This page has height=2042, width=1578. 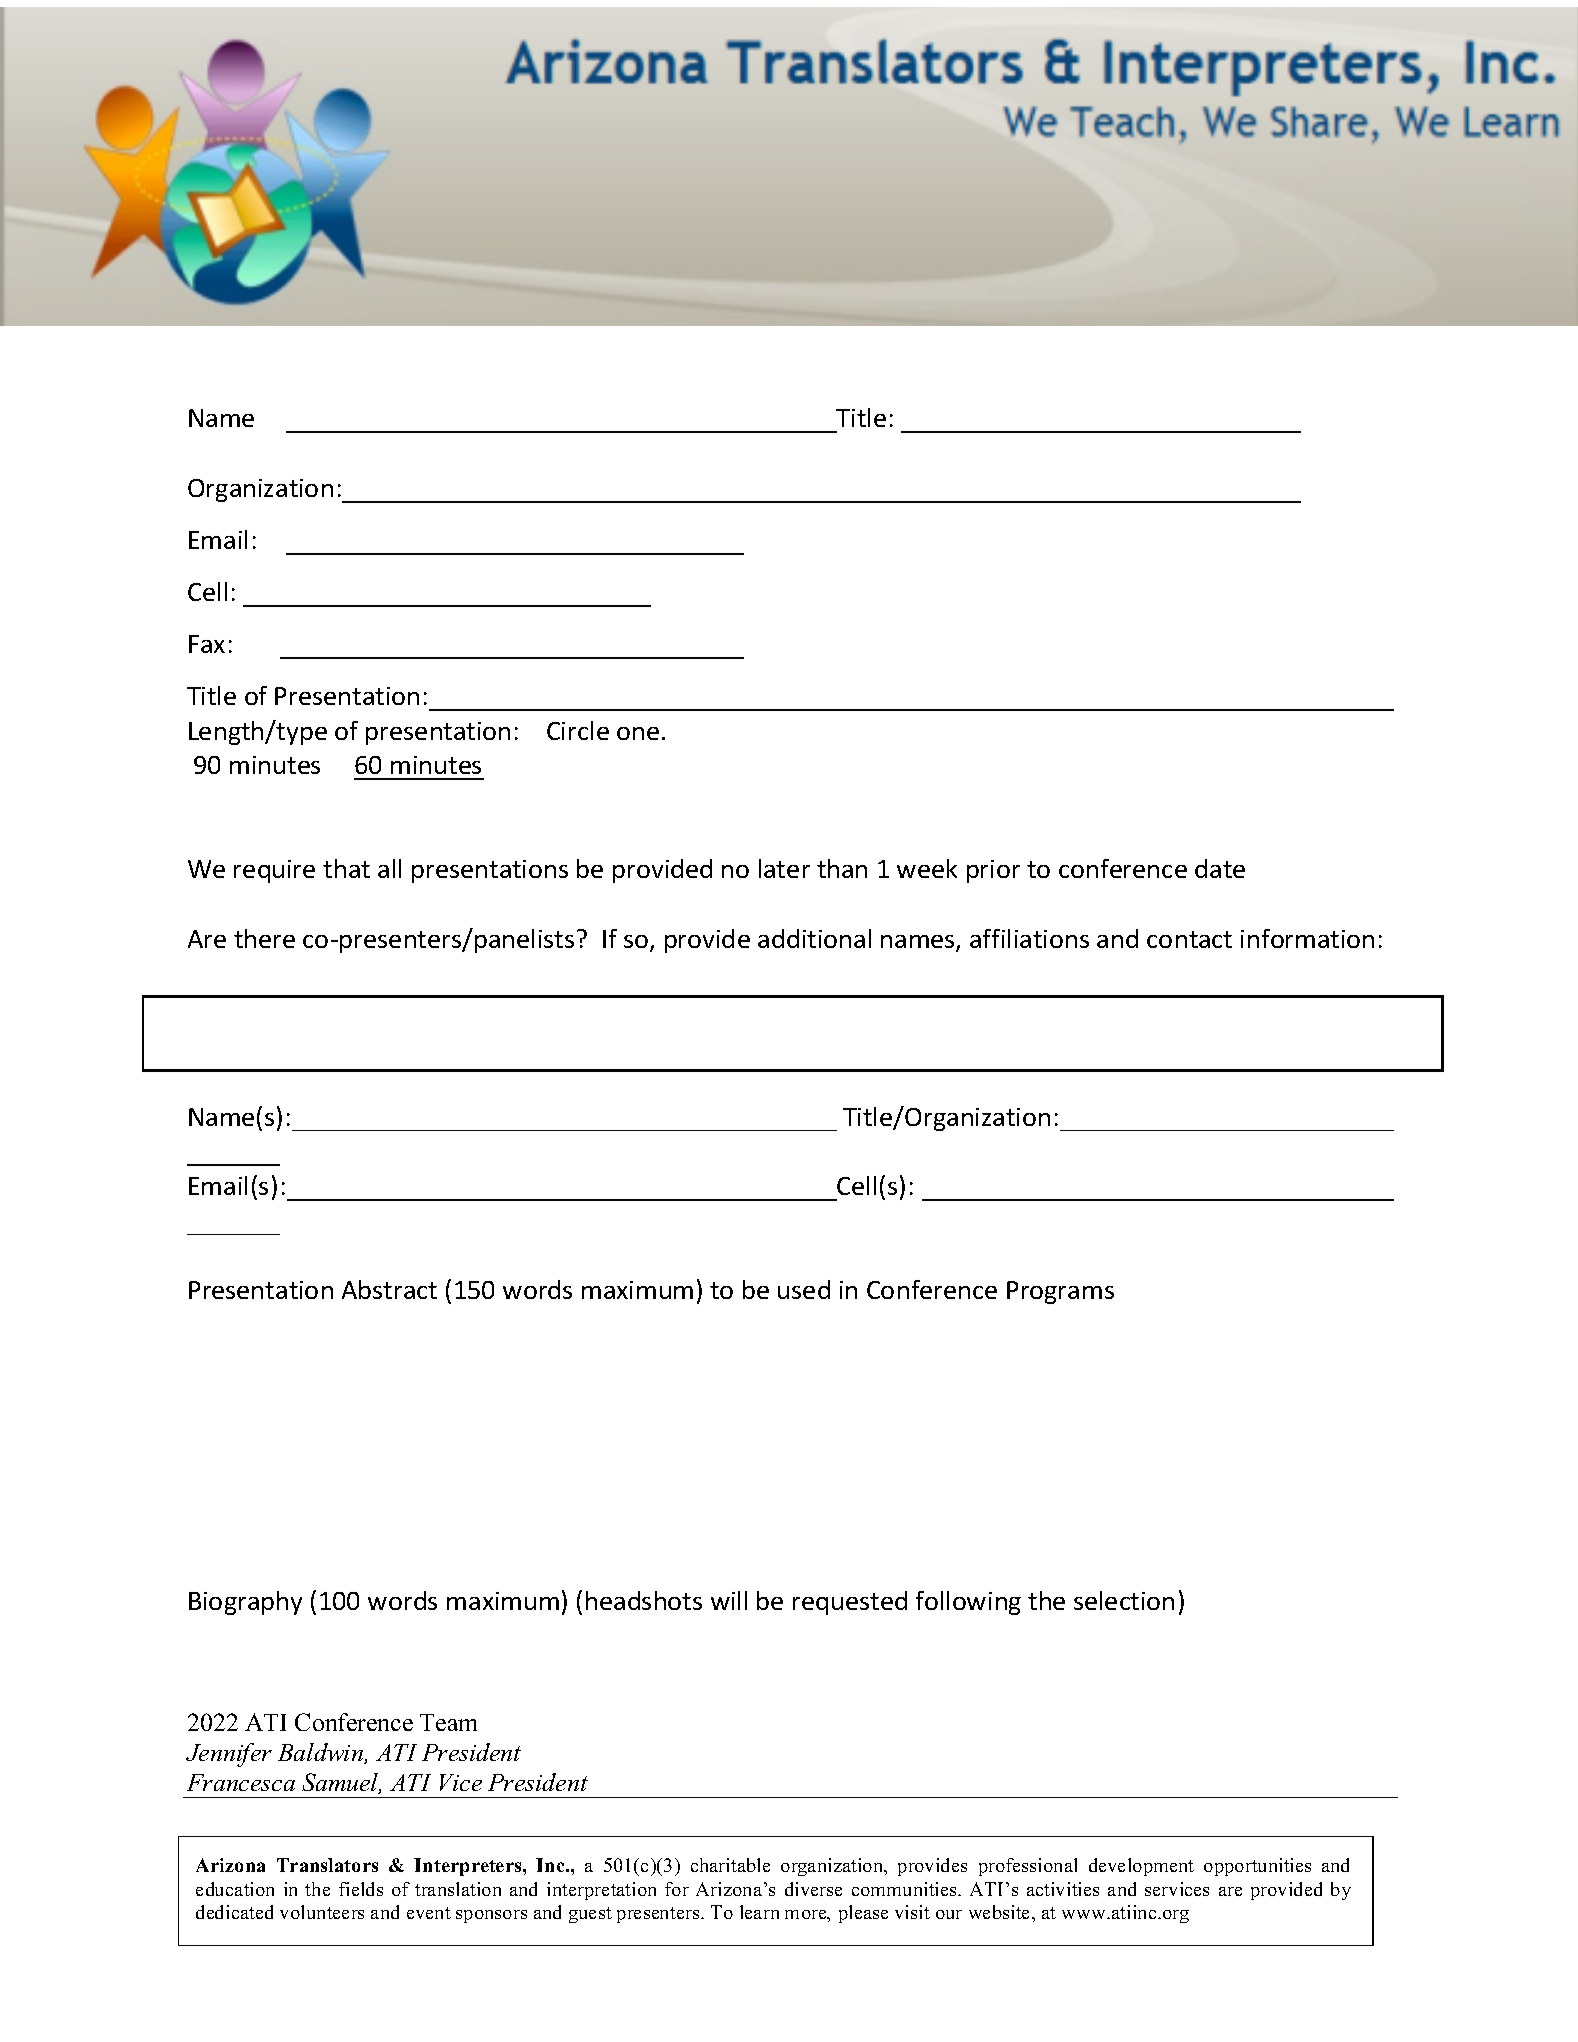 What do you see at coordinates (207, 644) in the page?
I see `Fax` at bounding box center [207, 644].
